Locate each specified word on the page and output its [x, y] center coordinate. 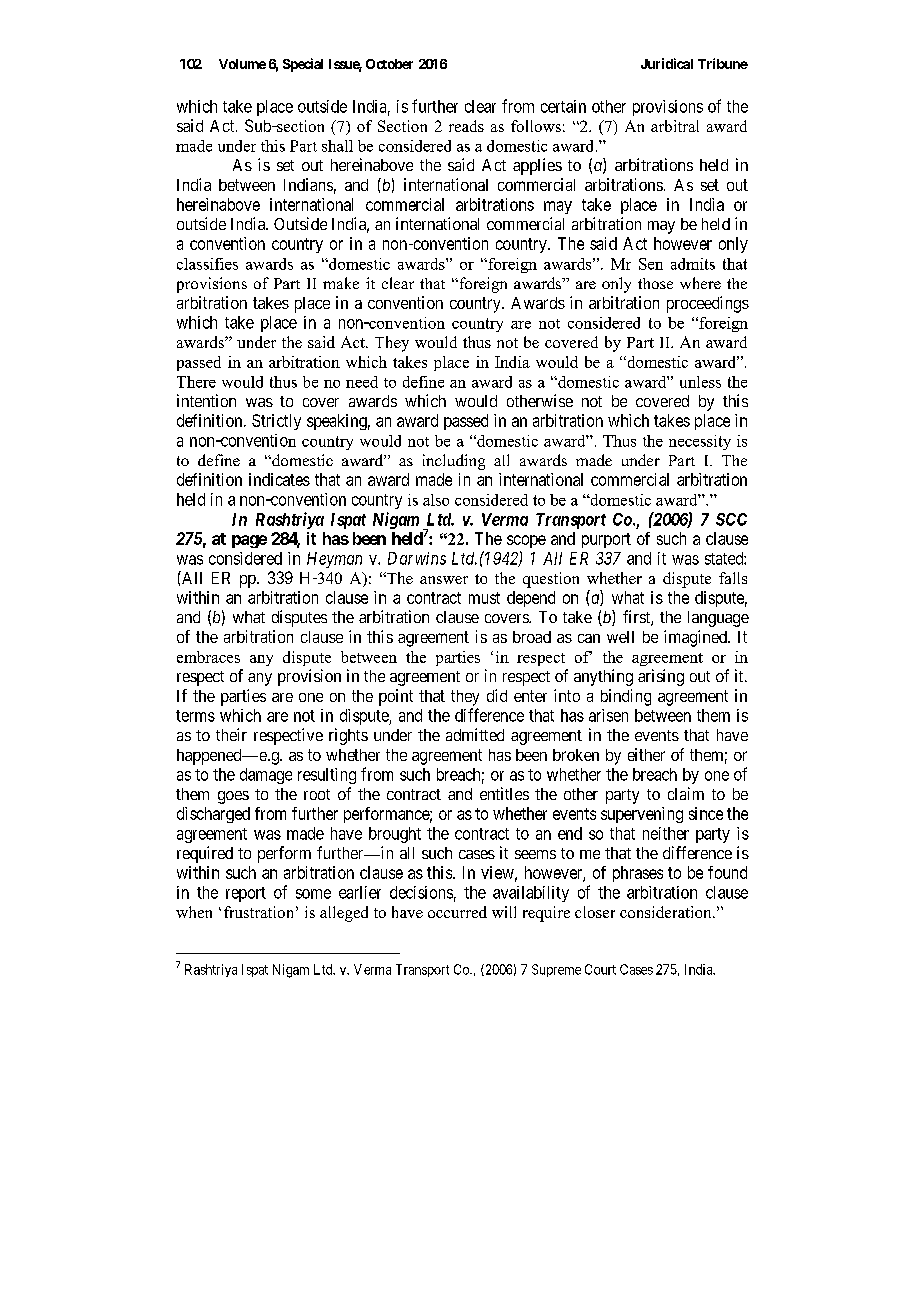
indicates [279, 479]
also [436, 500]
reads [466, 126]
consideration [667, 912]
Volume [242, 64]
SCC [731, 519]
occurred [457, 912]
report [246, 894]
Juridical [667, 63]
